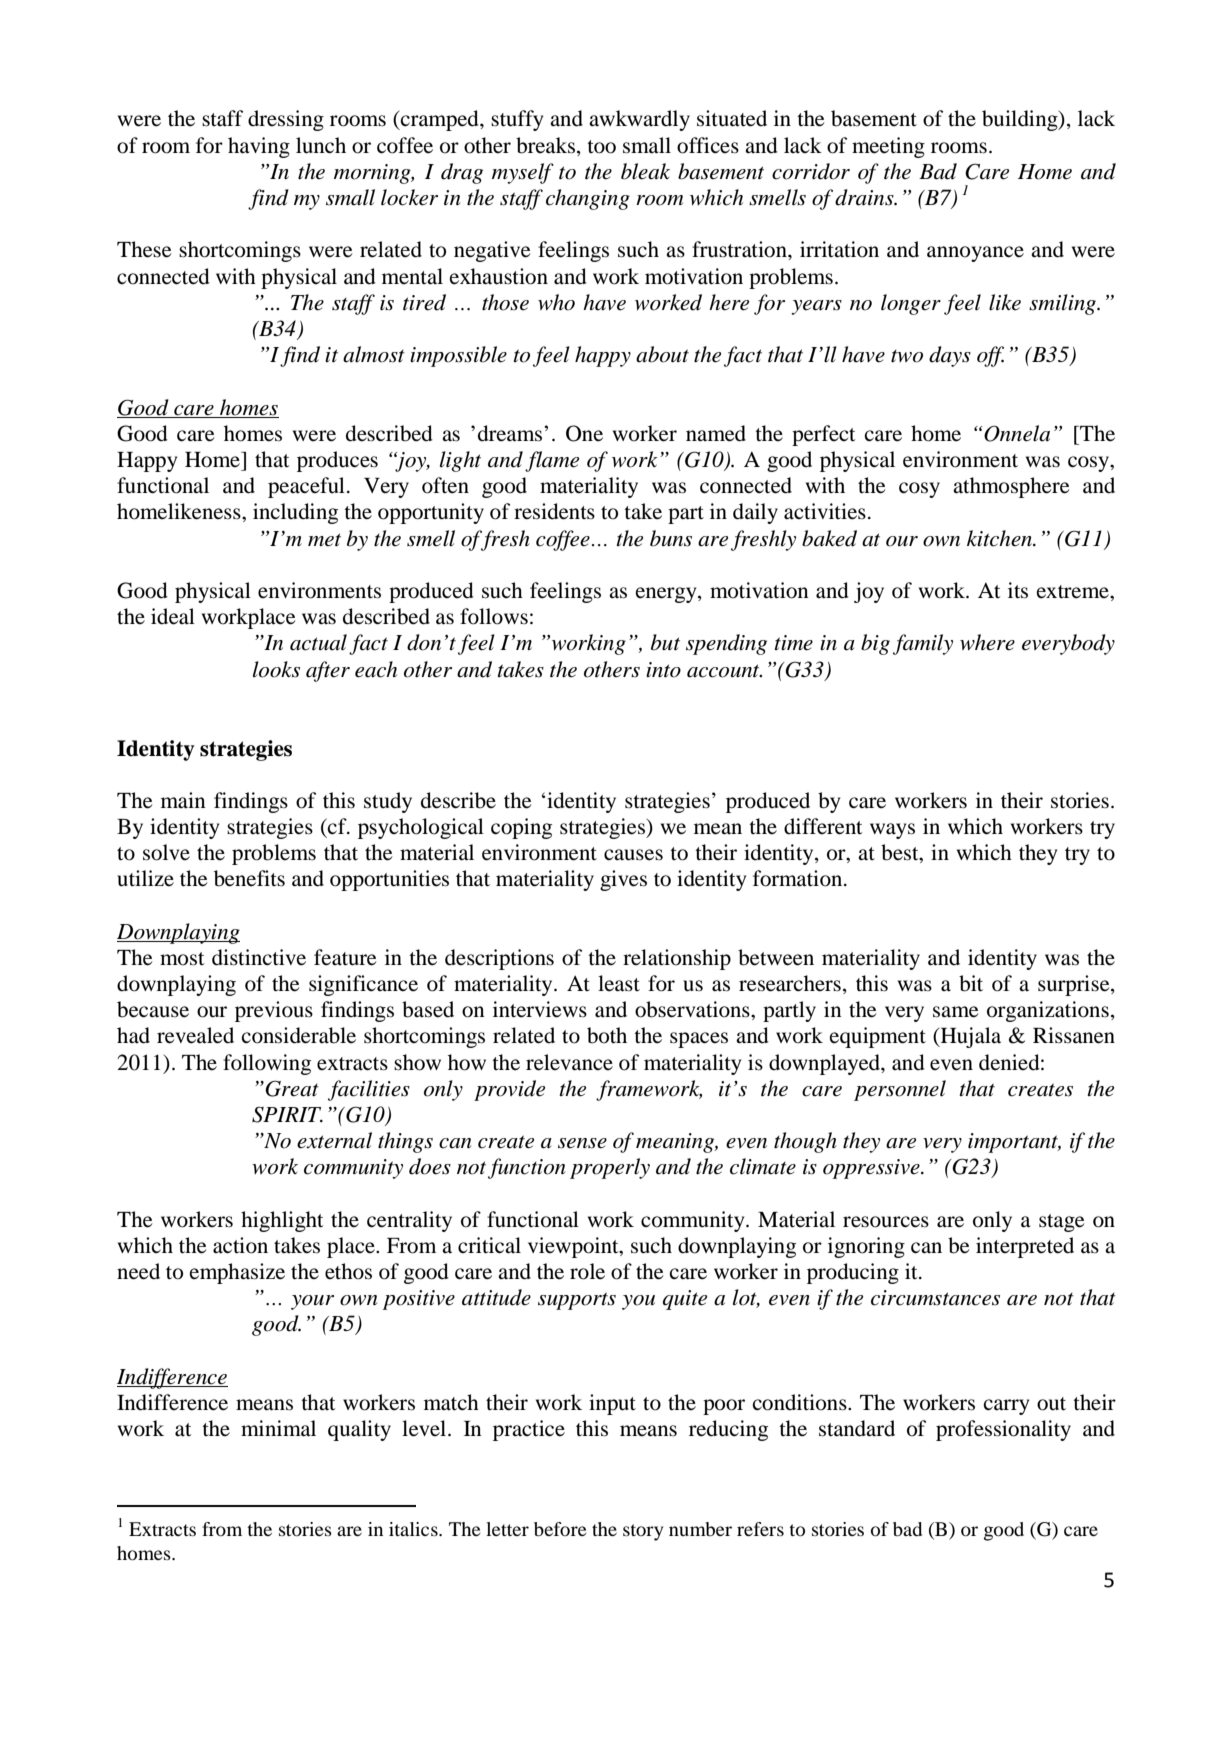 This page has width=1232, height=1744. I want to click on before, so click(560, 1529).
